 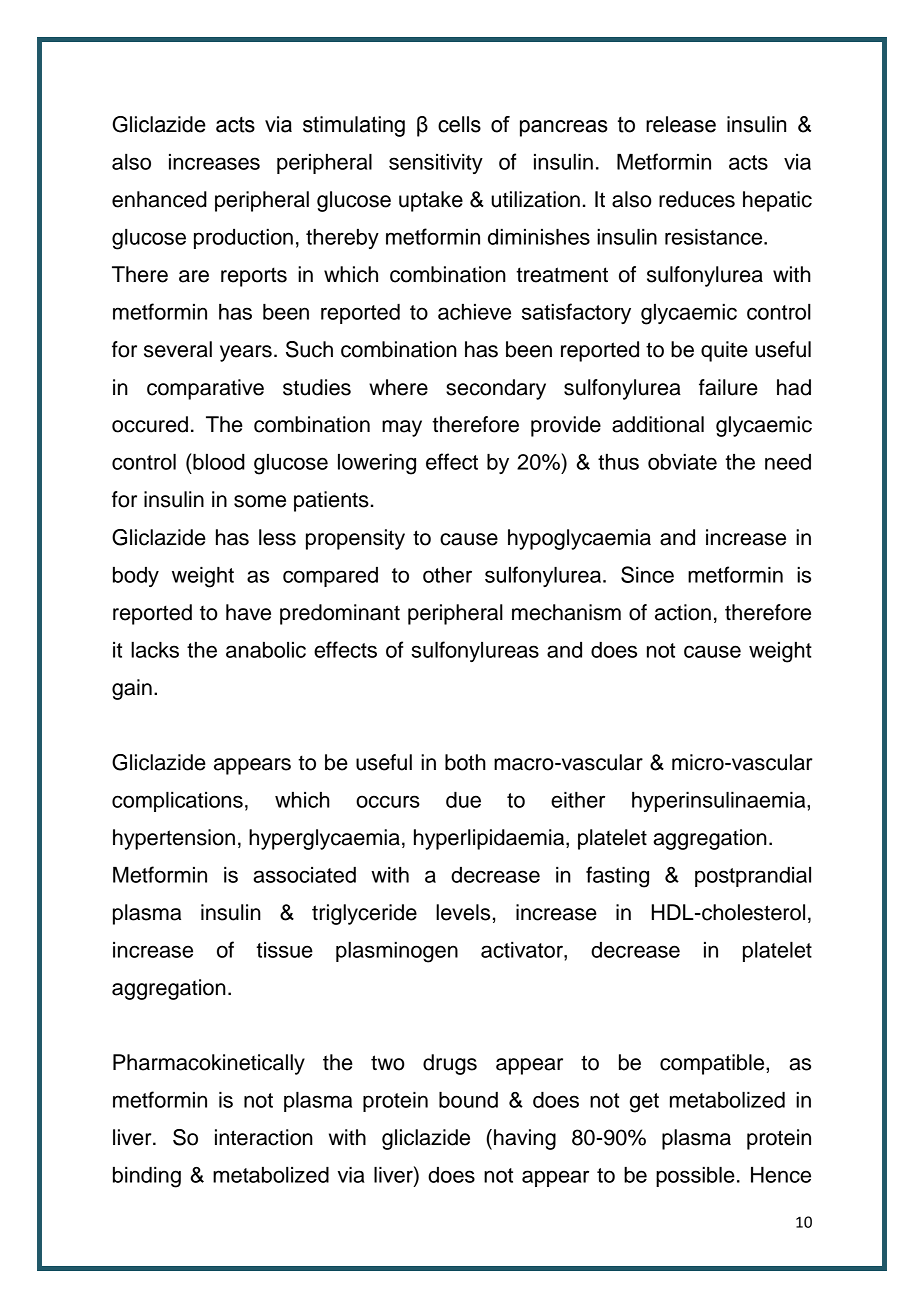 What do you see at coordinates (465, 762) in the screenshot?
I see `both` at bounding box center [465, 762].
